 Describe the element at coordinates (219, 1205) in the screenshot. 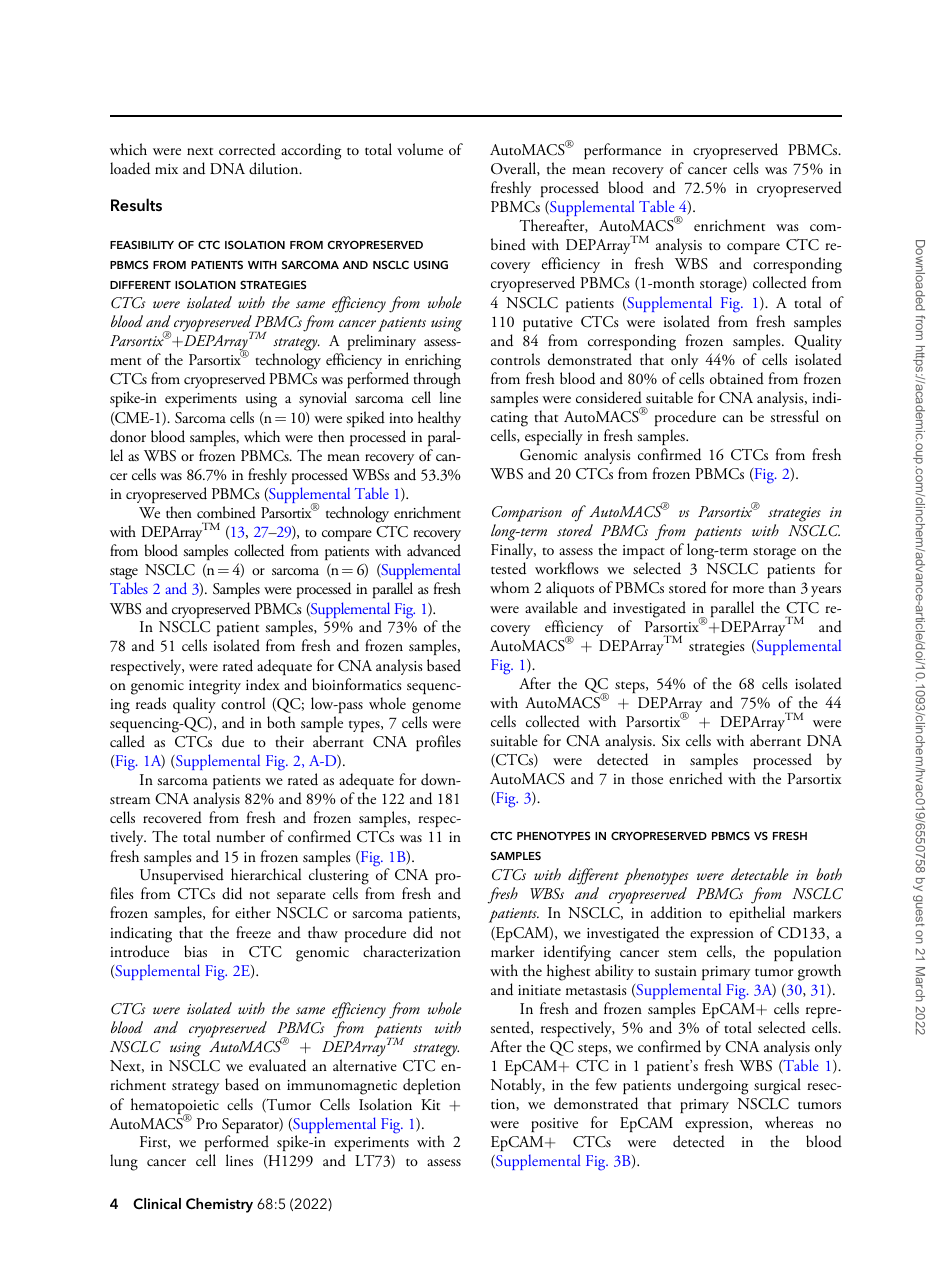

I see `Chemistry` at that location.
